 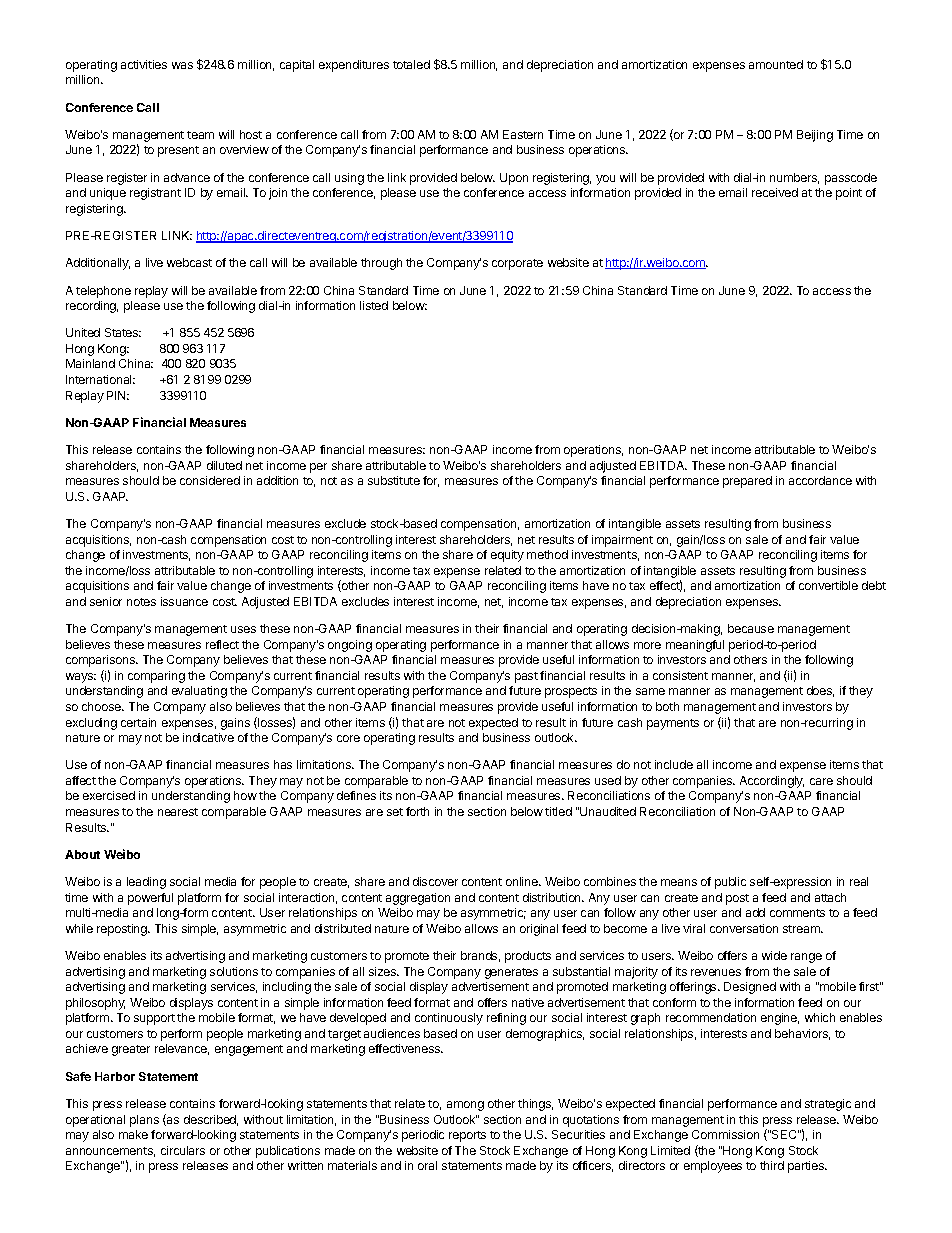 I want to click on Eastern, so click(x=523, y=134).
